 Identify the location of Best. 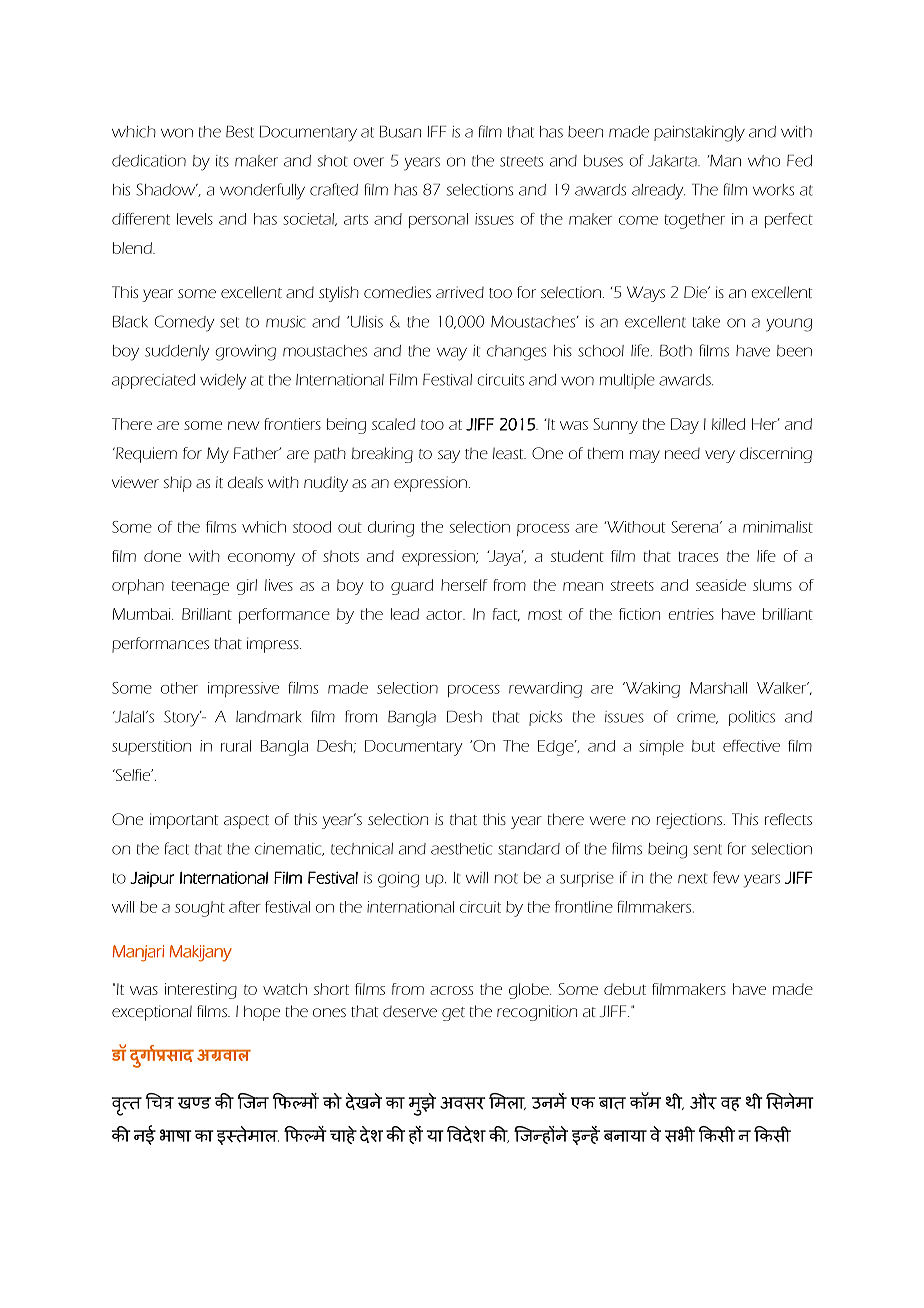
(240, 132).
